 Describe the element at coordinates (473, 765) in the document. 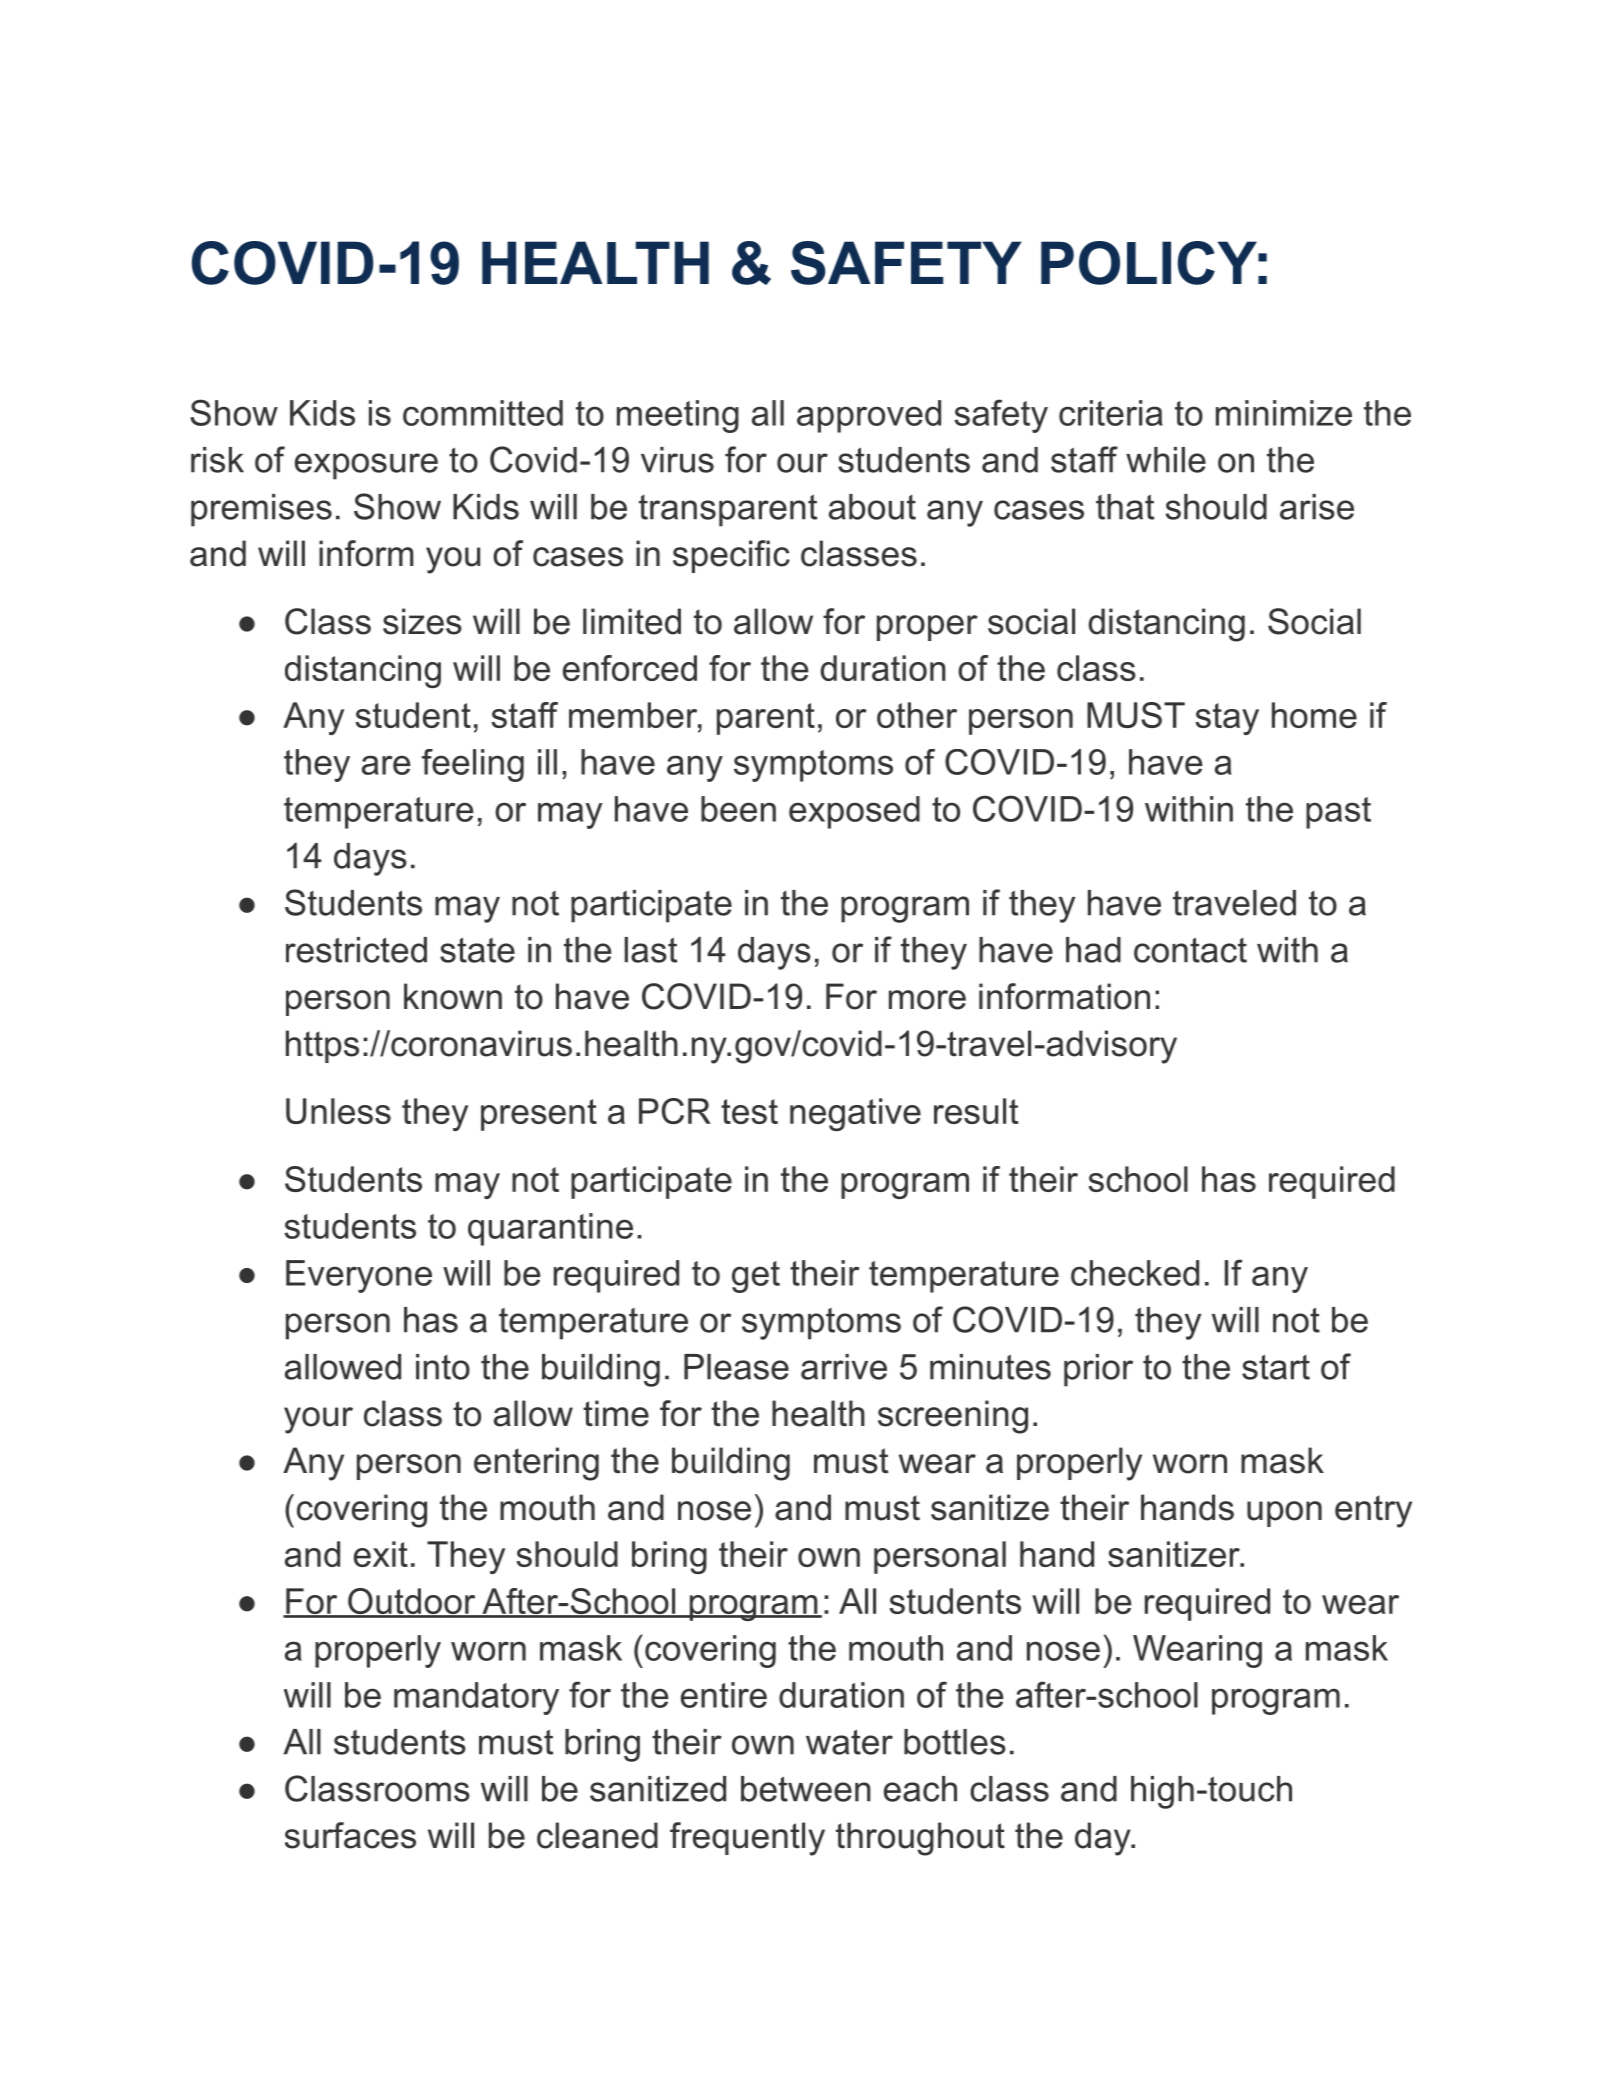

I see `feeling` at that location.
